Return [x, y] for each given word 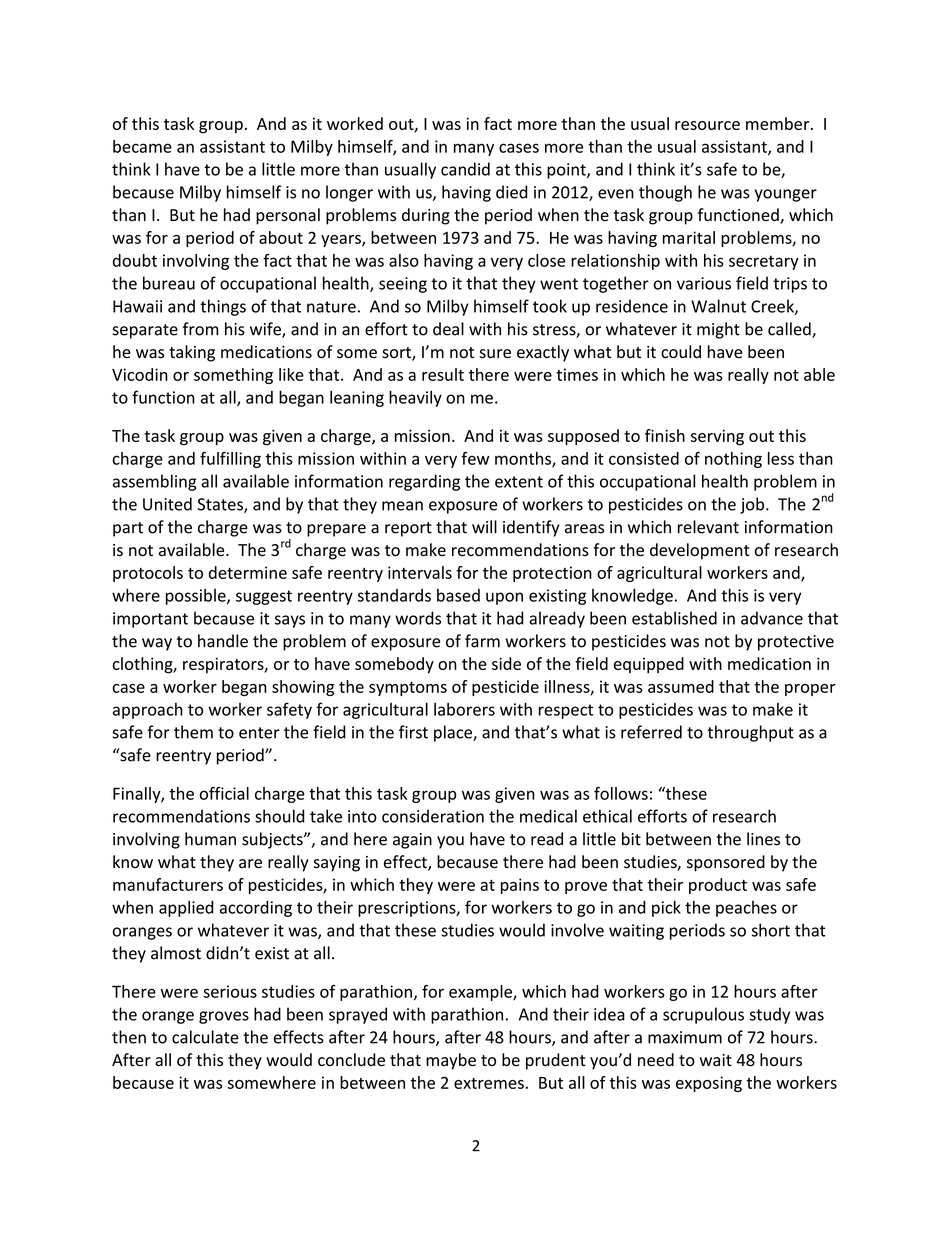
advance [772, 618]
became [142, 146]
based [458, 595]
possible [197, 597]
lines [763, 839]
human [210, 839]
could [681, 352]
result [443, 374]
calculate [205, 1037]
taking [192, 353]
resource [707, 125]
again [412, 841]
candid [465, 169]
